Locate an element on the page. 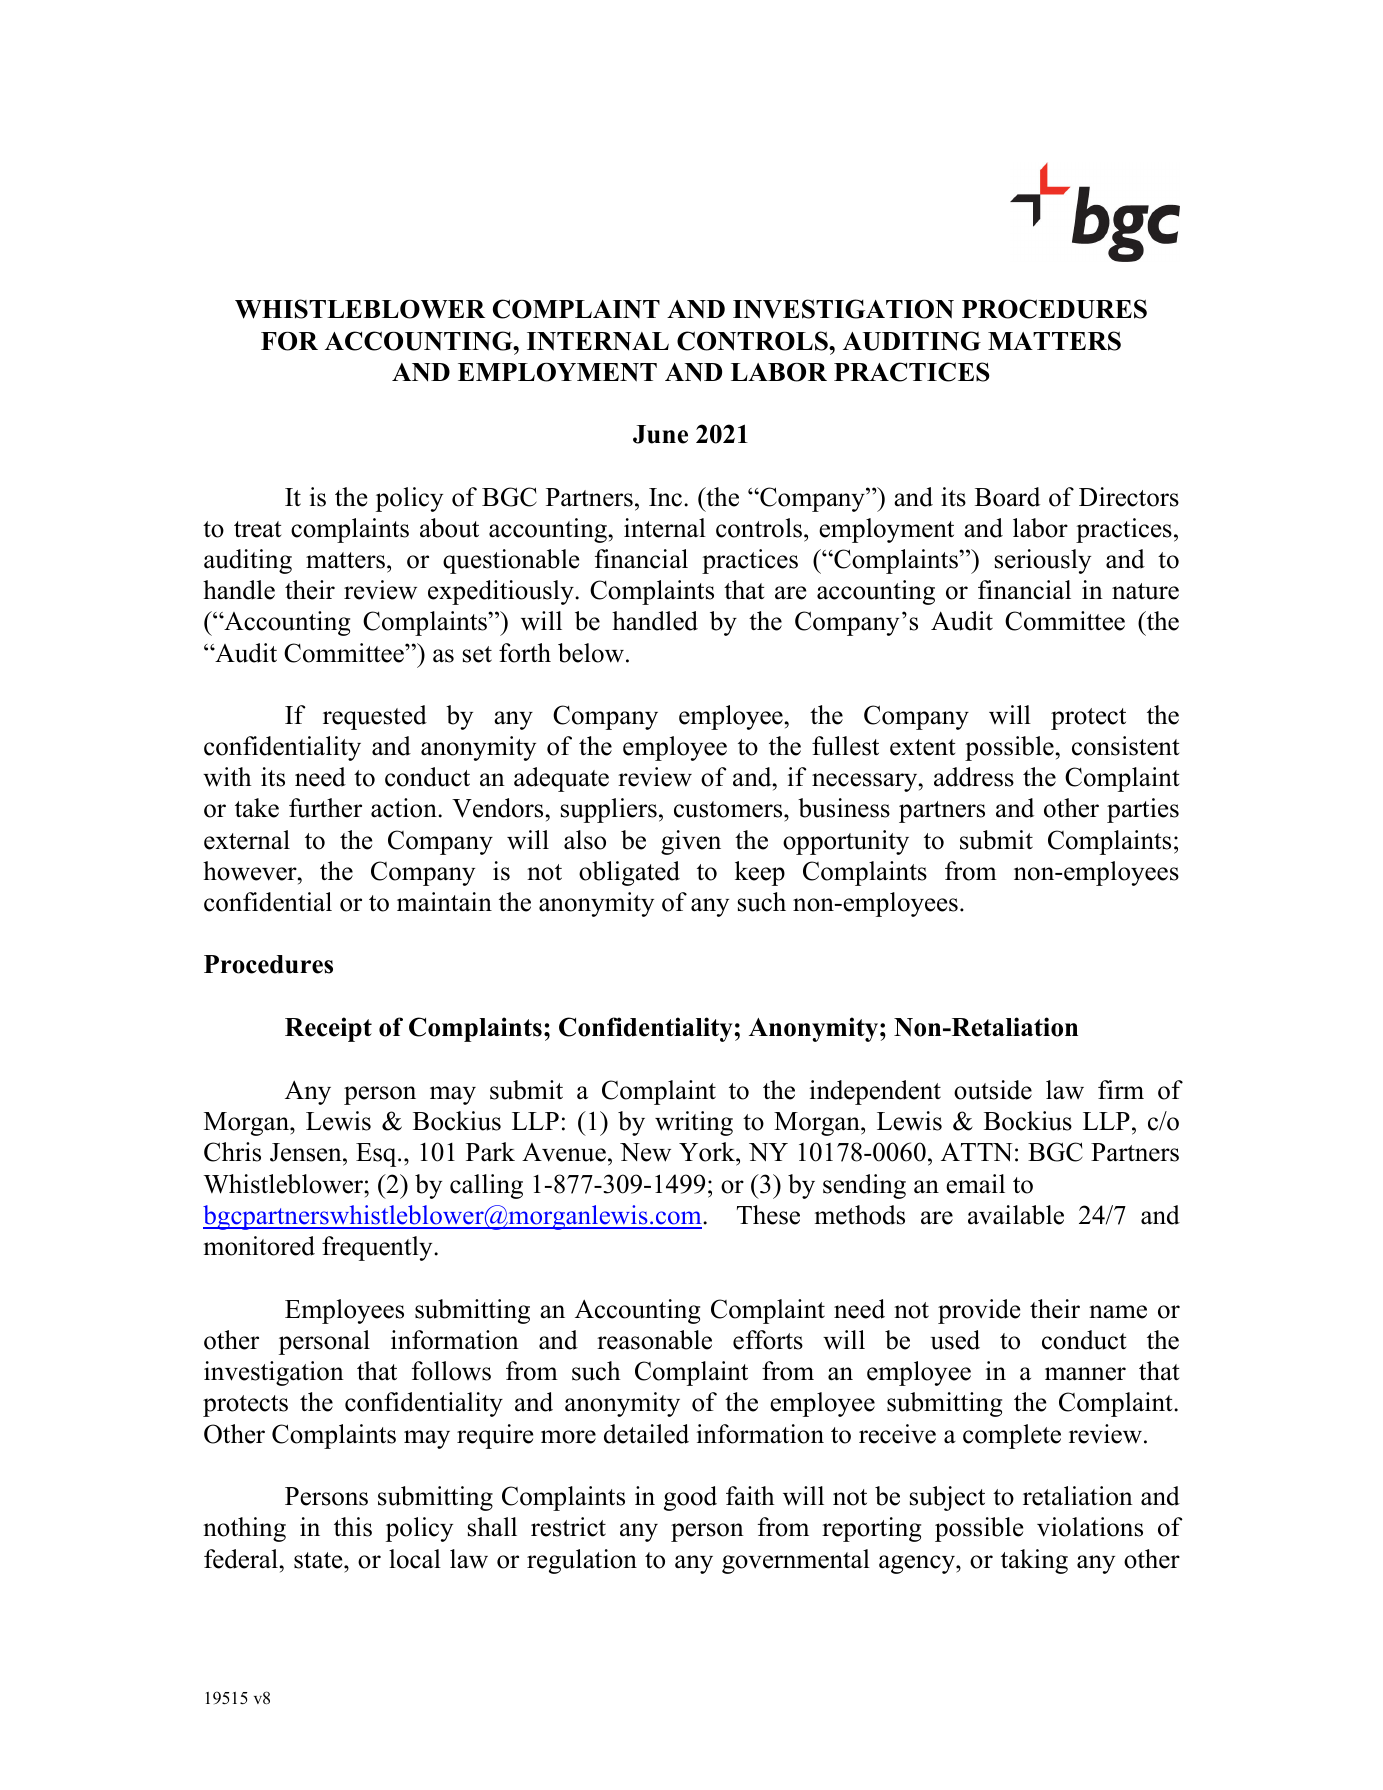  taking is located at coordinates (1034, 1561).
